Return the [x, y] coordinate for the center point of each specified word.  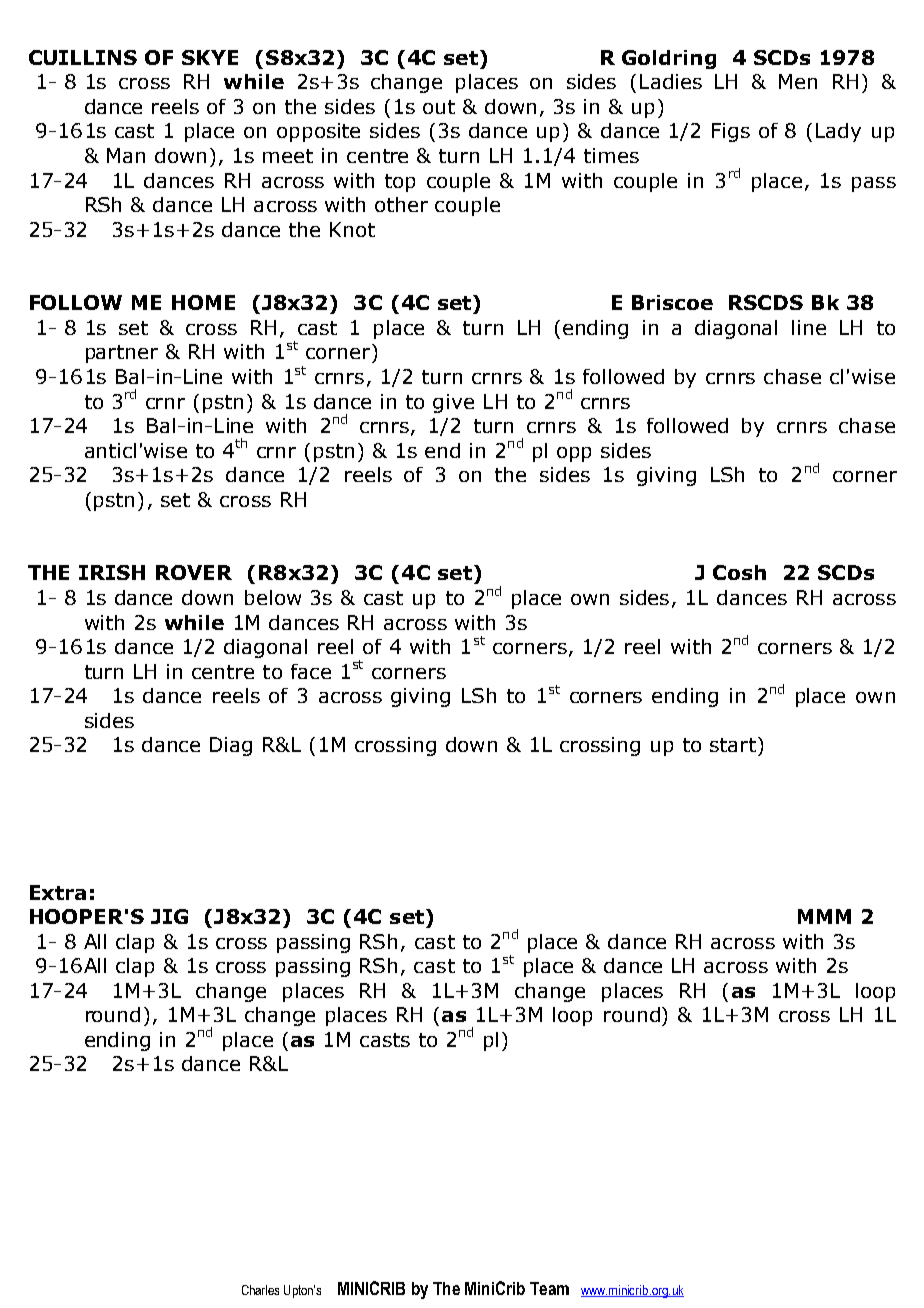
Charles [260, 1290]
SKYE [210, 57]
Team [549, 1288]
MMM [824, 916]
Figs [731, 132]
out [439, 107]
